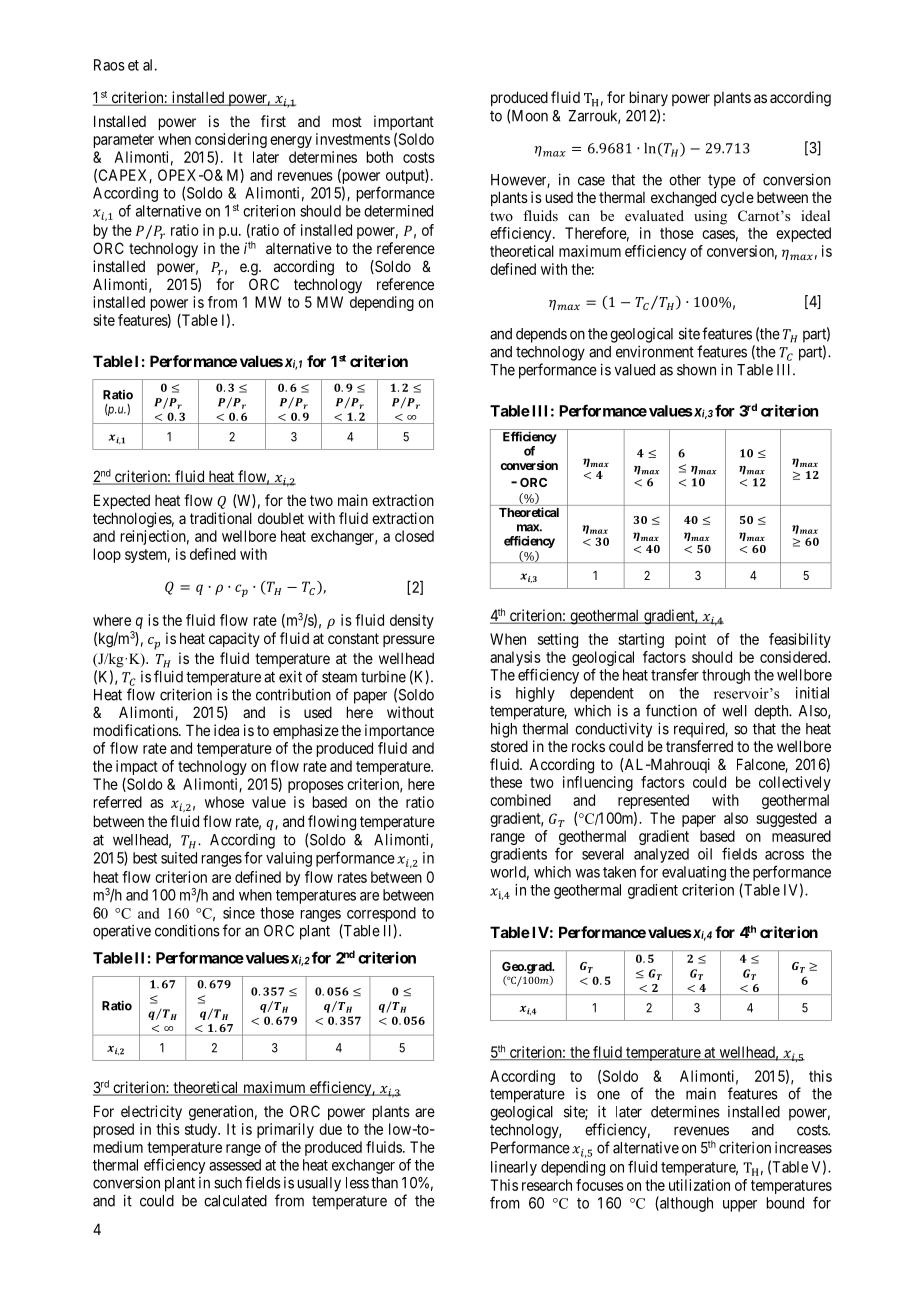  I want to click on type, so click(722, 182).
